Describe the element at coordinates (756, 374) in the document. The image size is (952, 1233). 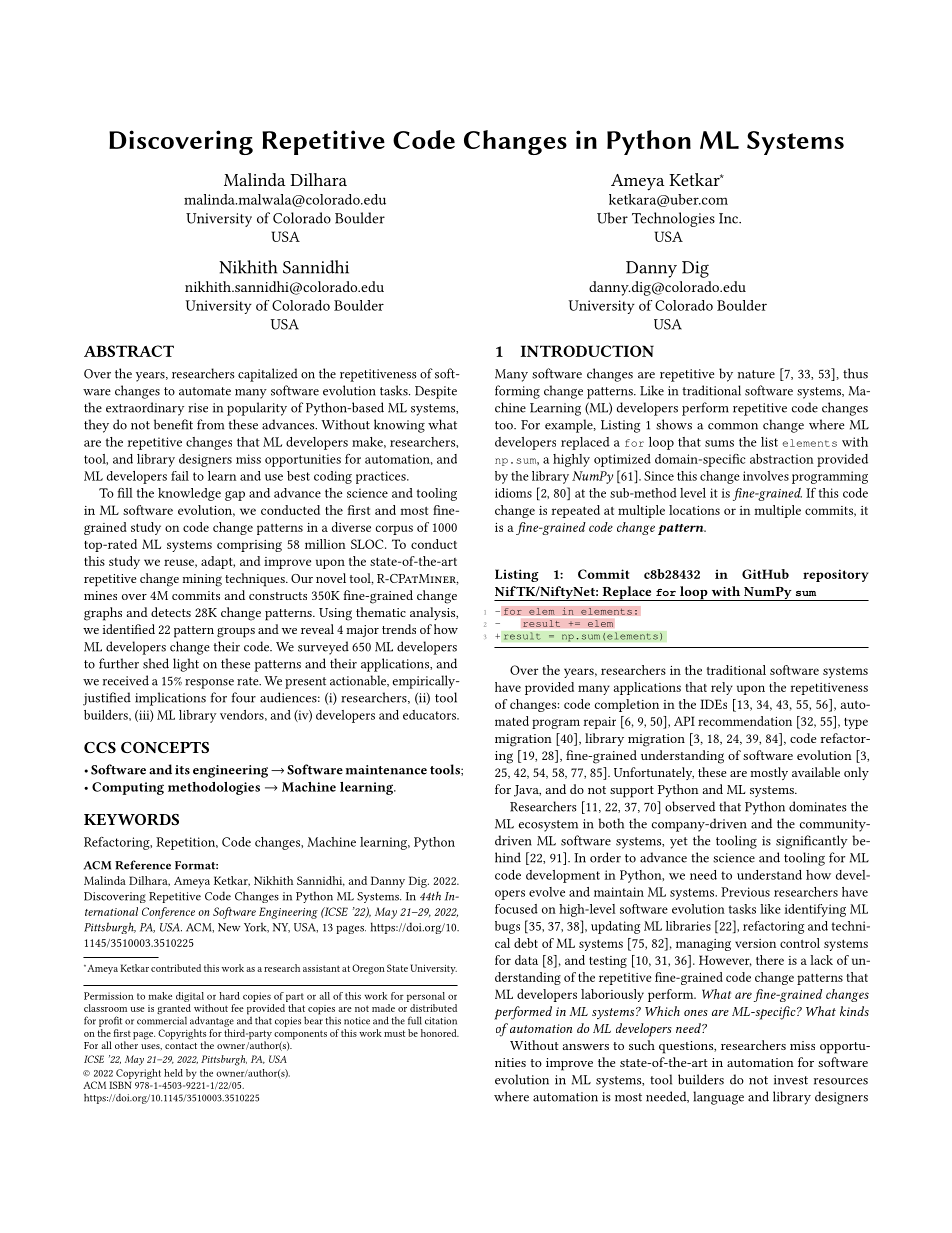
I see `nature` at that location.
